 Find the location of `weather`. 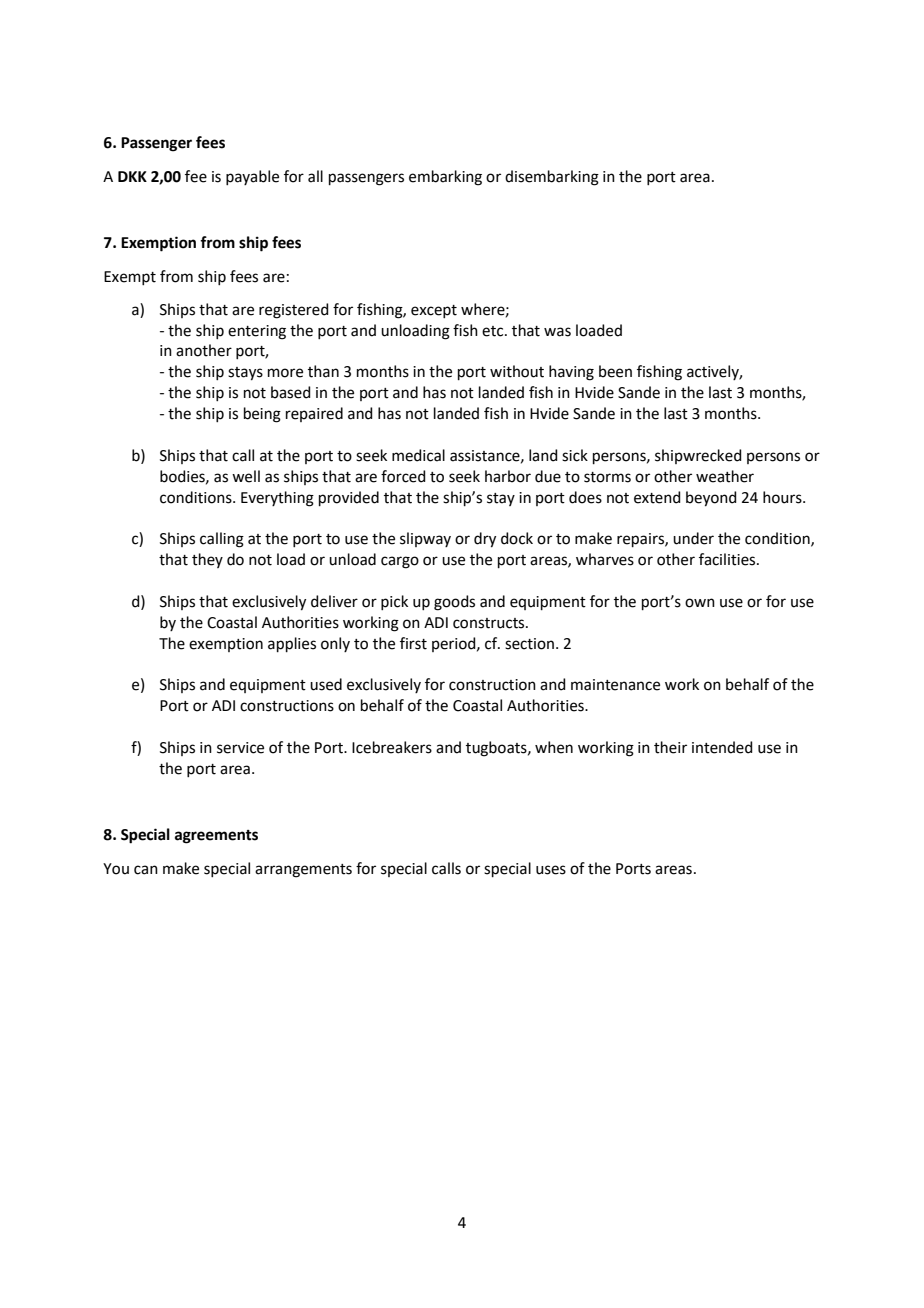

weather is located at coordinates (725, 476).
